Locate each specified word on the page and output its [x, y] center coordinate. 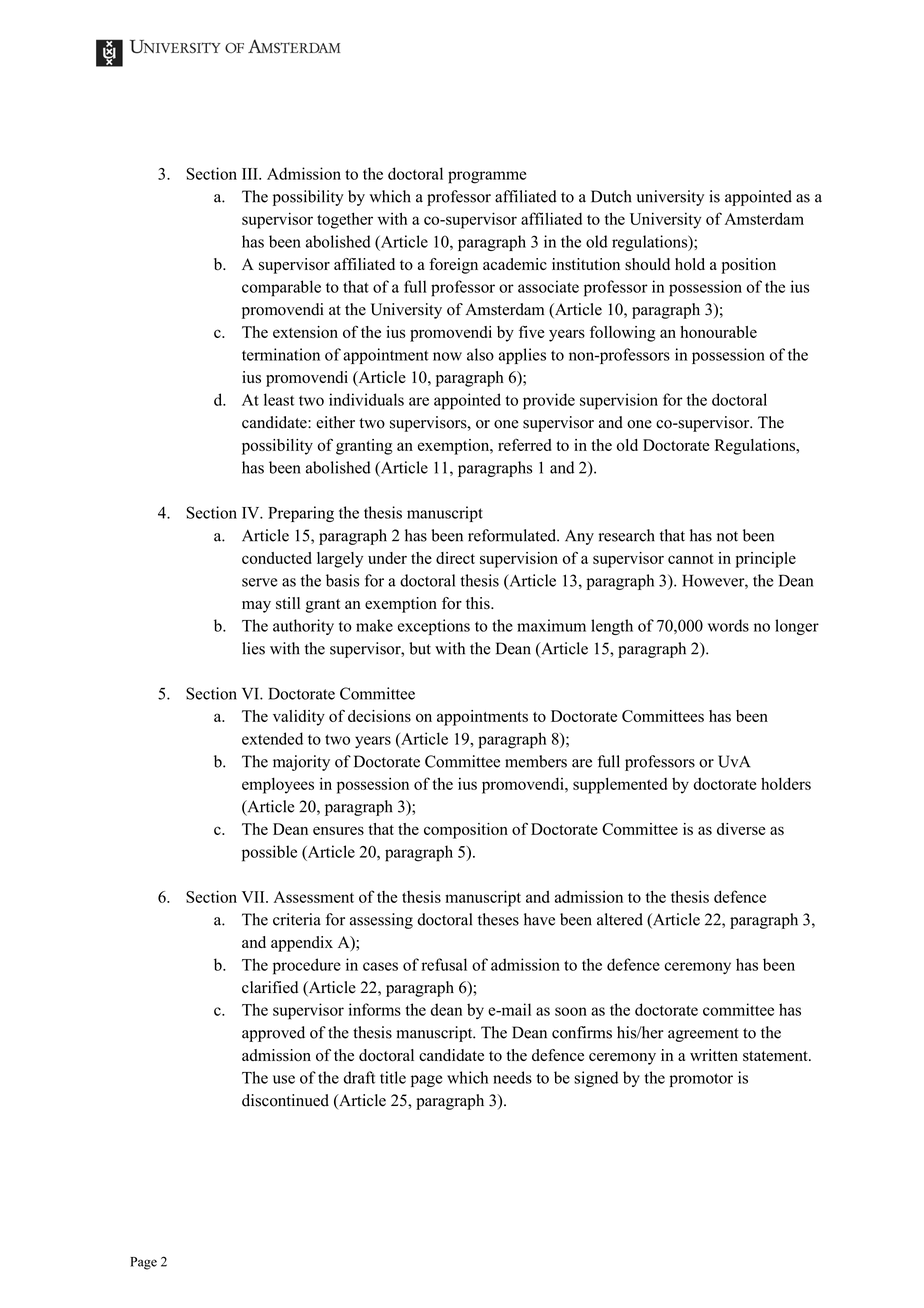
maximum [551, 625]
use [284, 1079]
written [714, 1055]
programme [487, 177]
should [647, 264]
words [728, 625]
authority [303, 627]
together [345, 220]
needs [512, 1077]
